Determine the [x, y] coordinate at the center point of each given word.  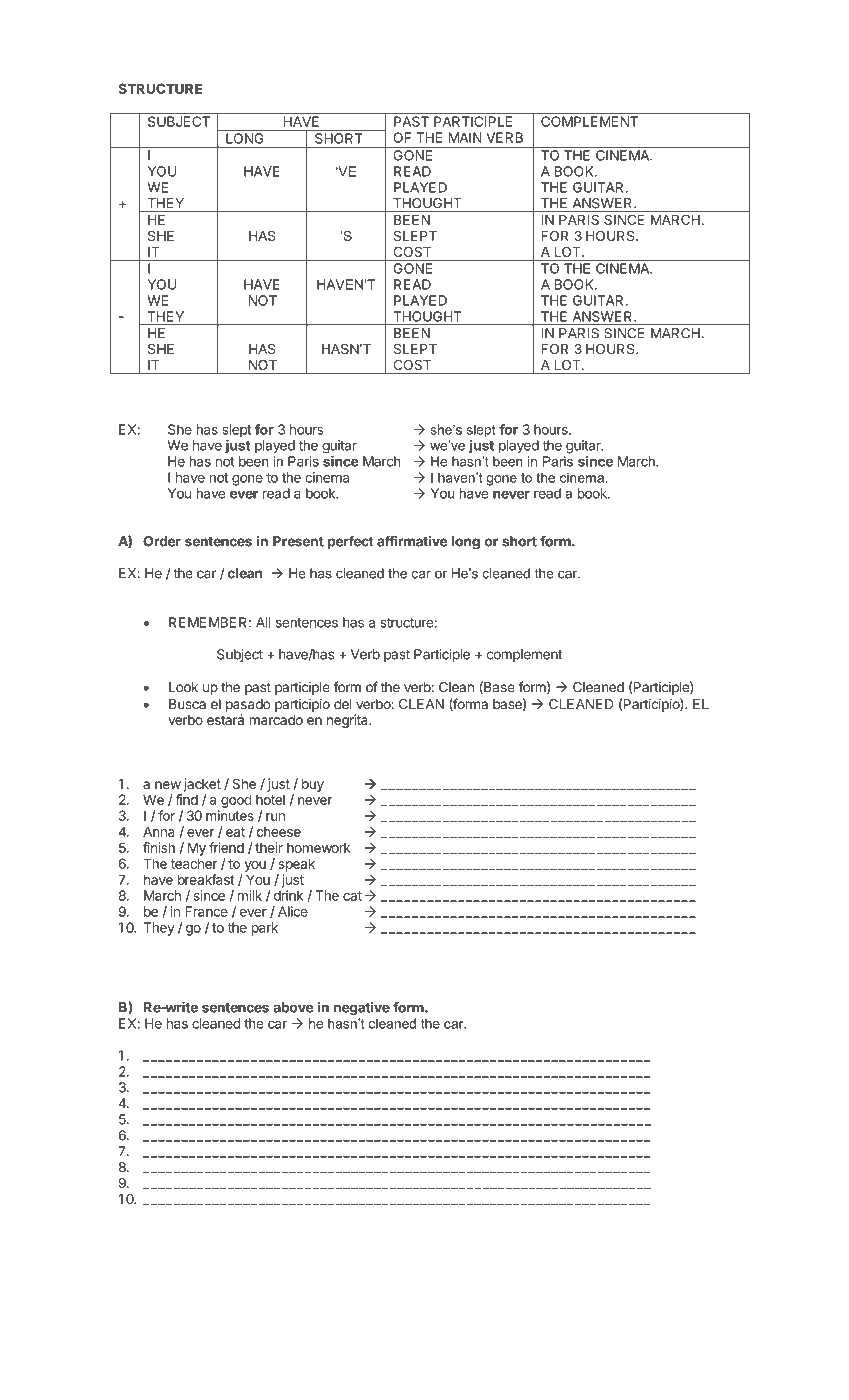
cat [352, 896]
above [293, 1007]
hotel [270, 799]
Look [183, 687]
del [343, 704]
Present [298, 541]
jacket [202, 785]
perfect [351, 542]
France [206, 911]
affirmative [412, 541]
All [263, 622]
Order [162, 541]
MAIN [465, 137]
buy [313, 785]
